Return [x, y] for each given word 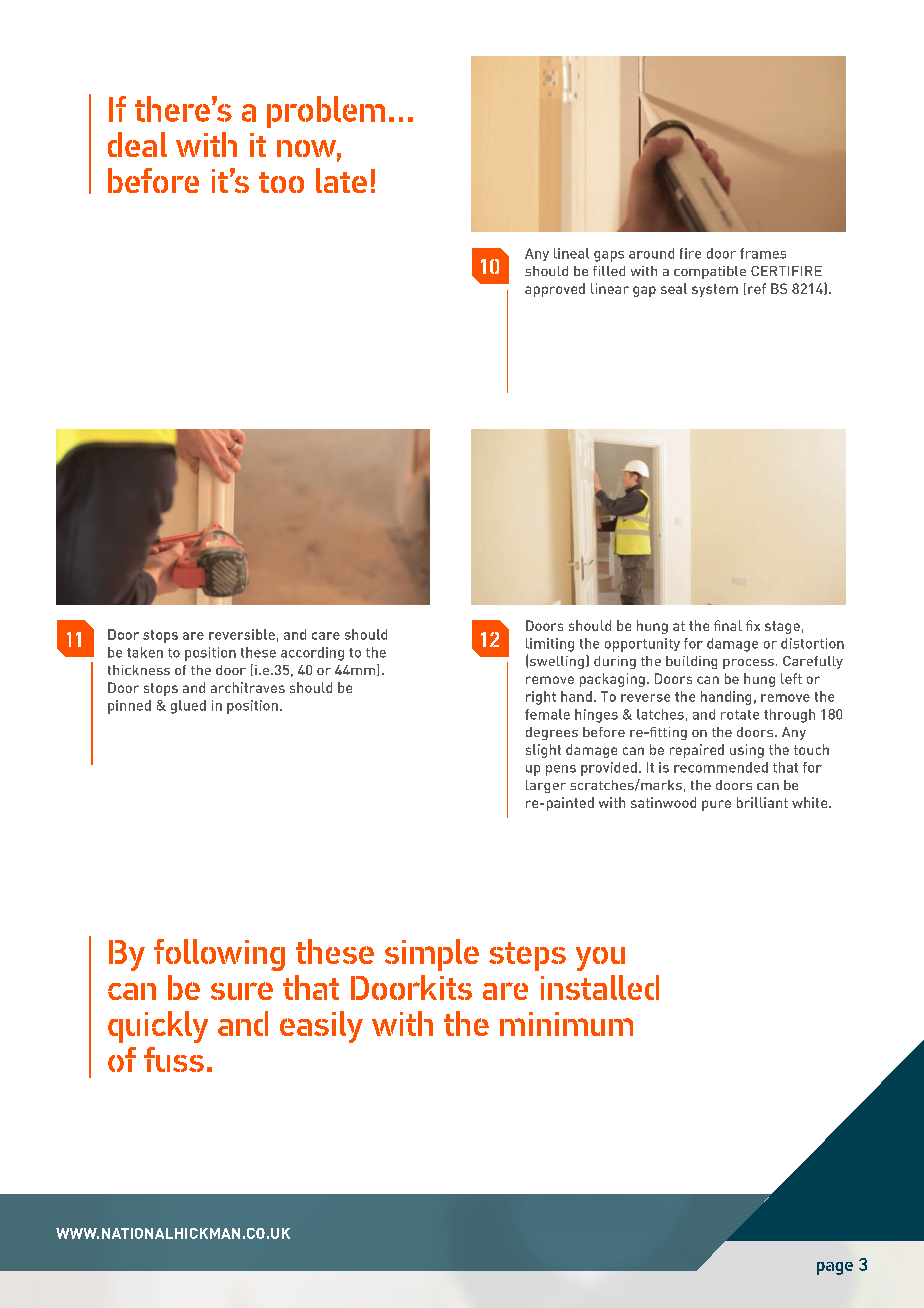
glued [188, 707]
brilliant [762, 802]
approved [555, 290]
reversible [242, 634]
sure [242, 991]
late [341, 180]
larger [546, 786]
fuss [174, 1059]
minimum [566, 1024]
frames [763, 253]
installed [600, 987]
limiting [550, 645]
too [281, 182]
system [715, 290]
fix [753, 625]
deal [137, 144]
